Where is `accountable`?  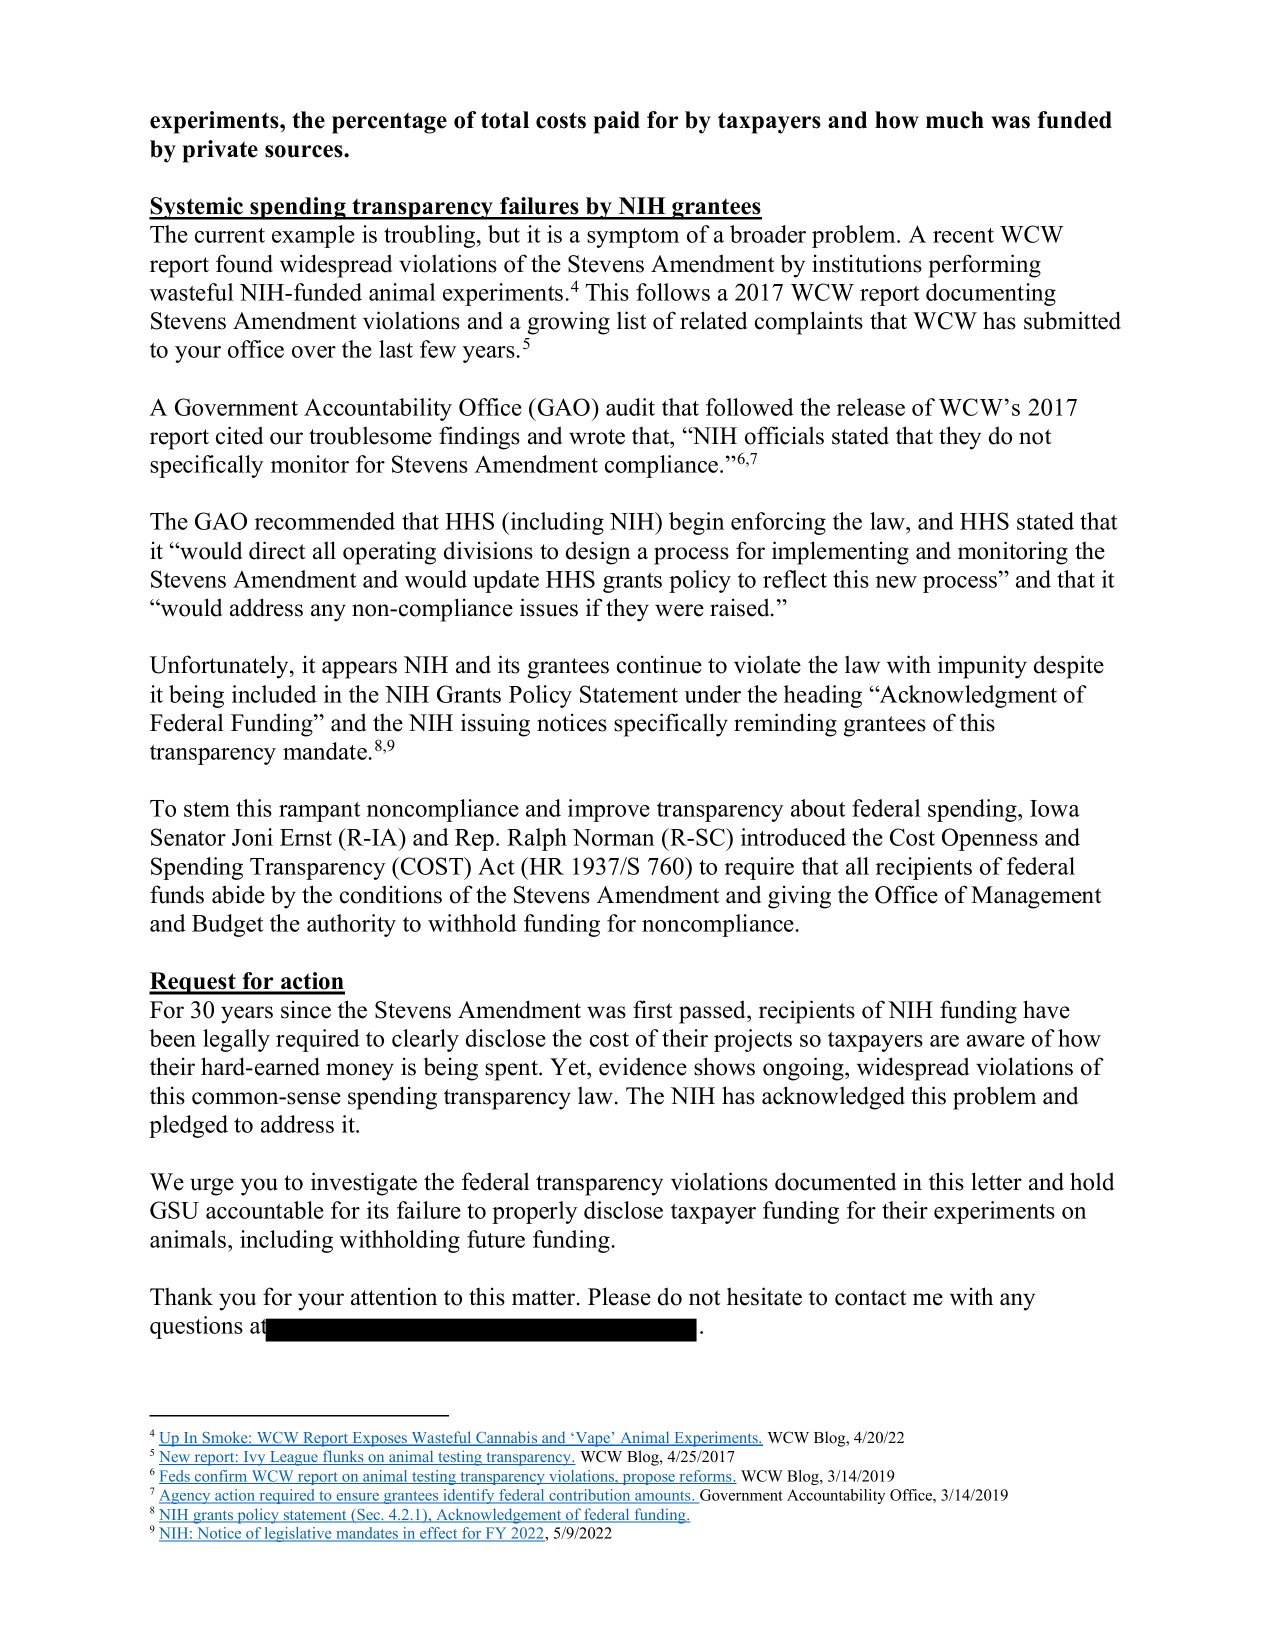 accountable is located at coordinates (265, 1210).
